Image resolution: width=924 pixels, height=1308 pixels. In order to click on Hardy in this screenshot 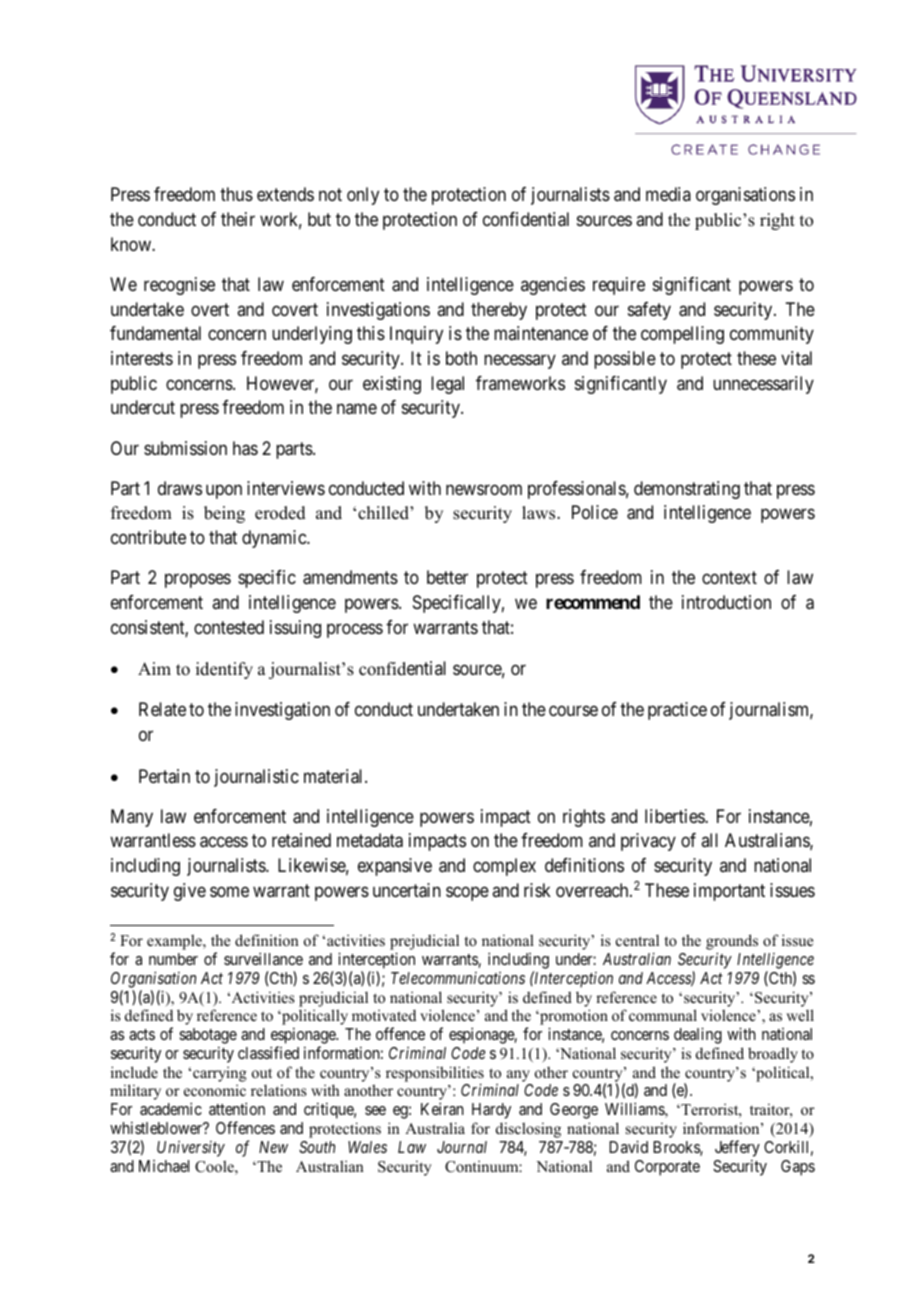, I will do `click(491, 1111)`.
